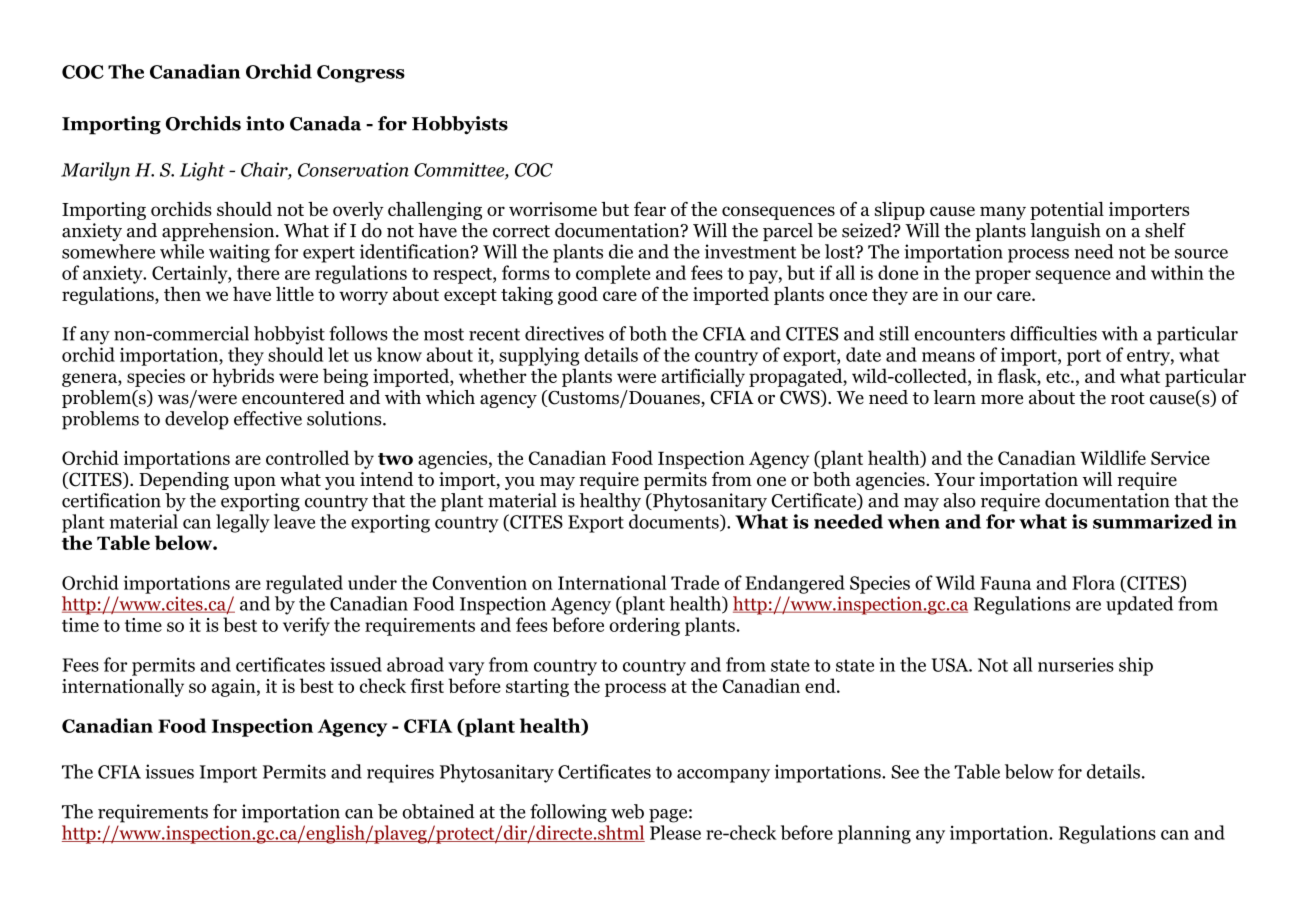 This screenshot has width=1308, height=924. What do you see at coordinates (1067, 211) in the screenshot?
I see `potential` at bounding box center [1067, 211].
